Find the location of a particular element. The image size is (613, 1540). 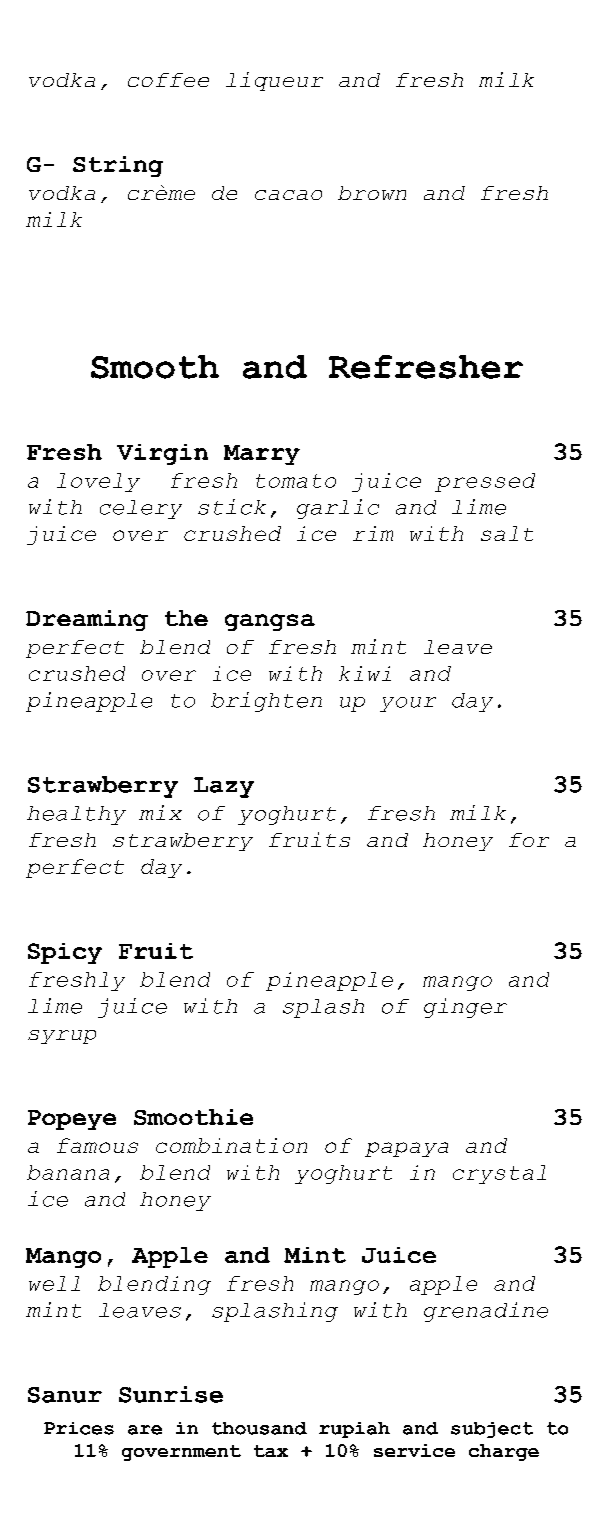

Prices is located at coordinates (79, 1428).
